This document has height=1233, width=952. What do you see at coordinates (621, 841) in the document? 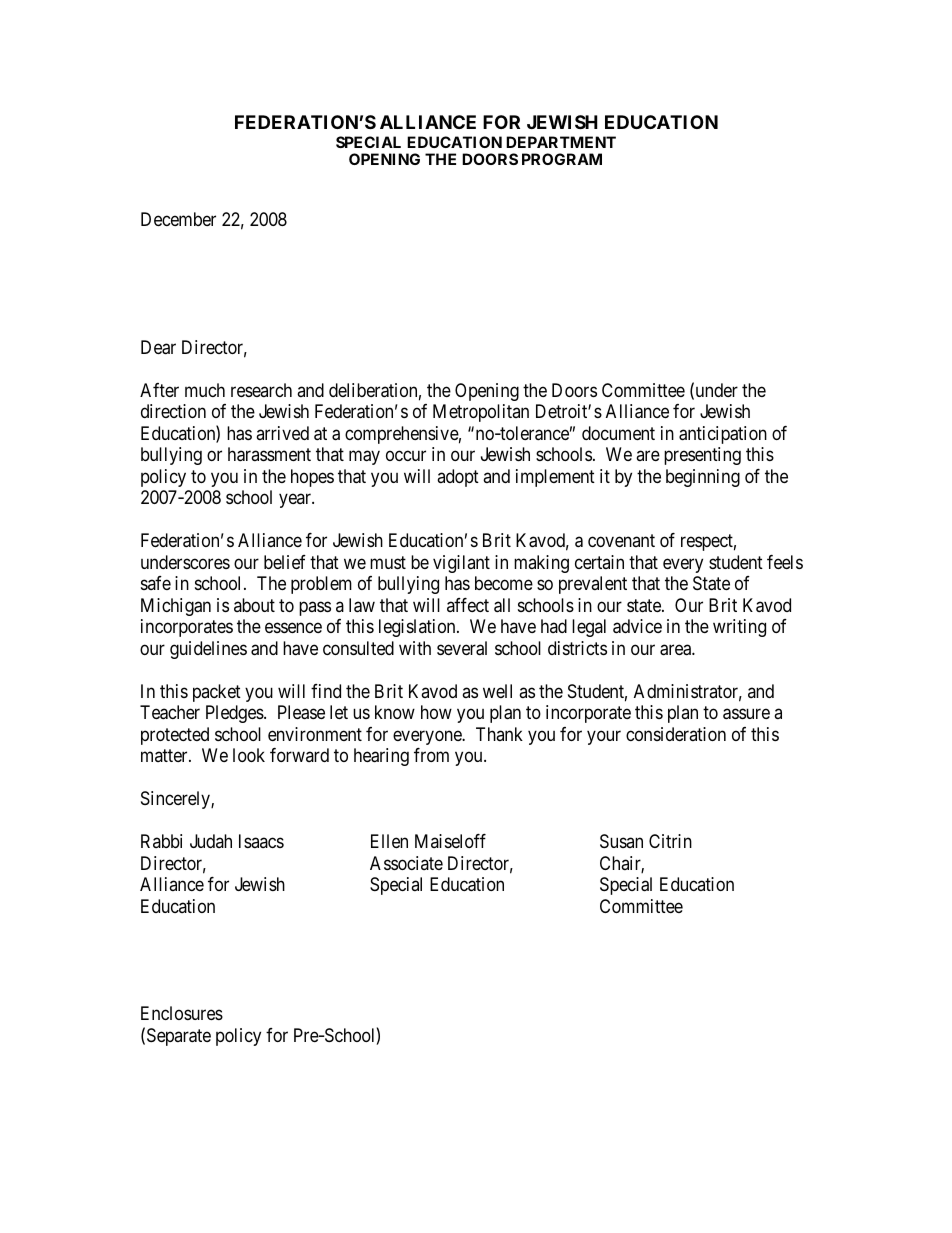
I see `Susan` at bounding box center [621, 841].
